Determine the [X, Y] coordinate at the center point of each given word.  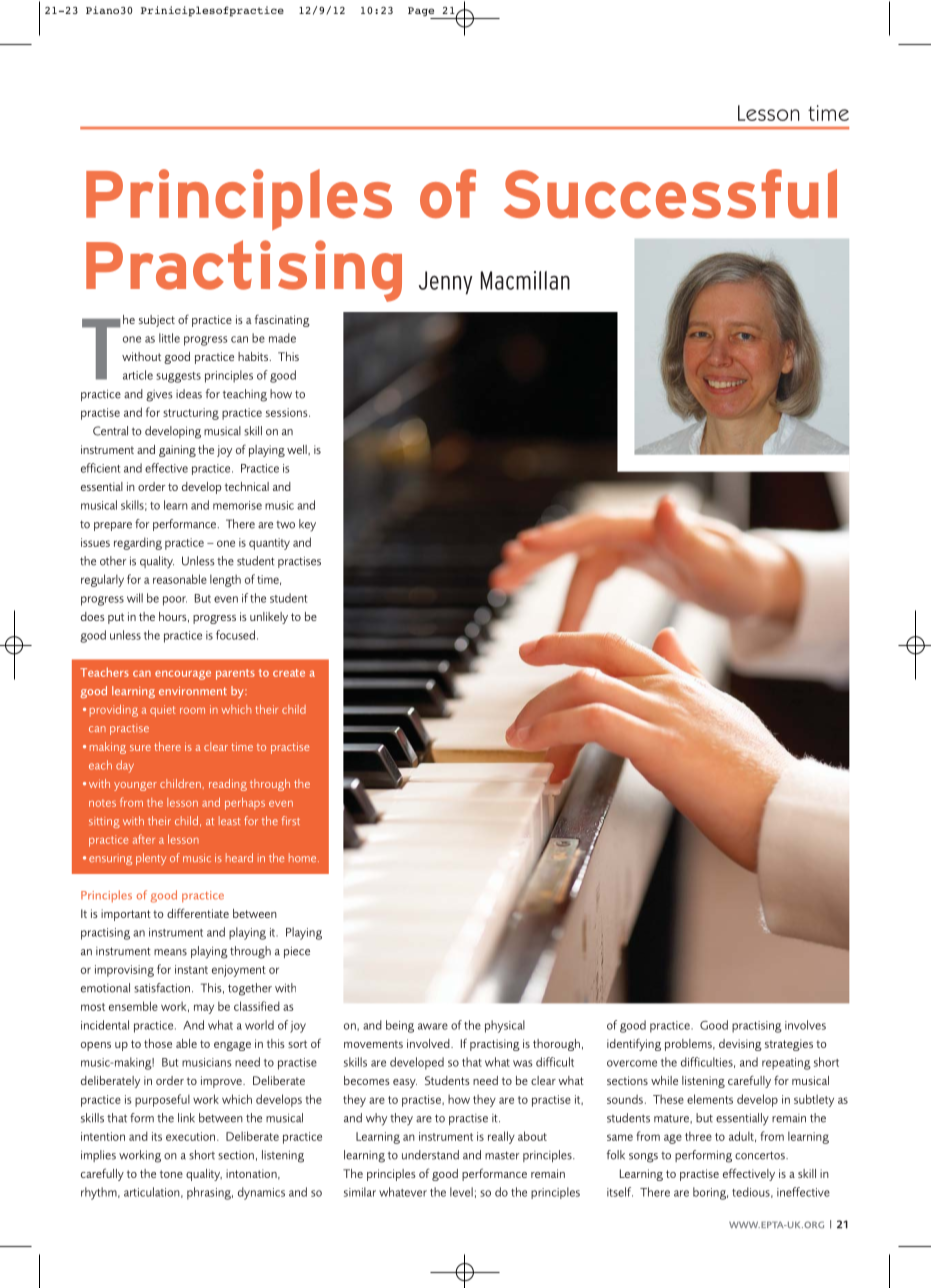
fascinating [282, 320]
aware [433, 1026]
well [298, 450]
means [170, 952]
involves [805, 1025]
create [289, 673]
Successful [670, 194]
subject [157, 321]
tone [171, 1174]
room [192, 711]
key [307, 525]
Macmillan [525, 280]
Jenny [446, 283]
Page [422, 13]
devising [740, 1045]
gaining [177, 451]
